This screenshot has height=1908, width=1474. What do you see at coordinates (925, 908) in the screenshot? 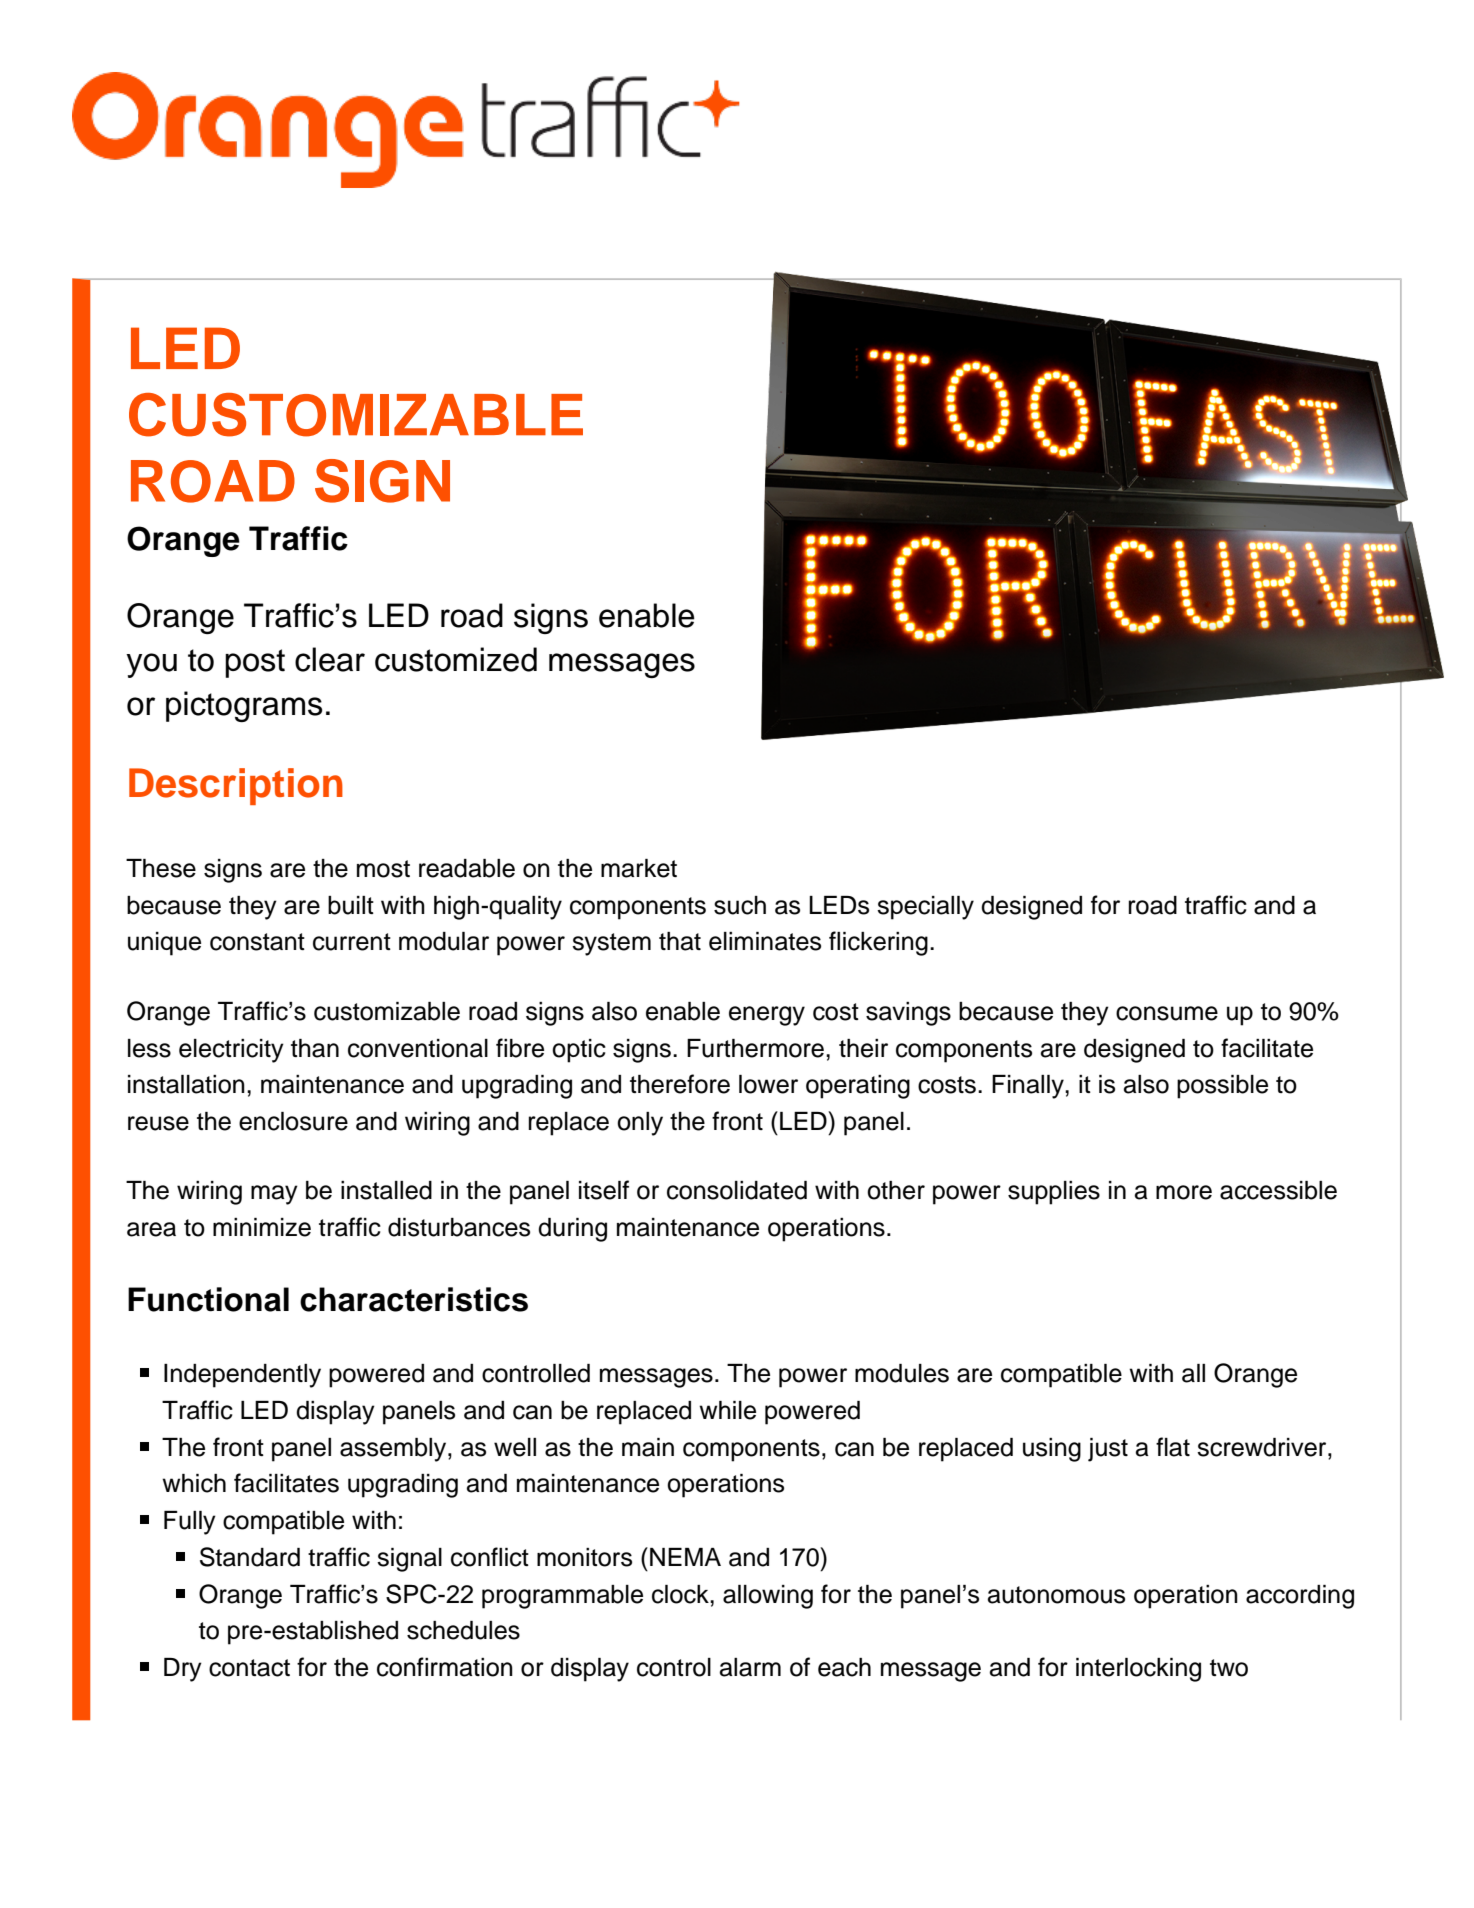
I see `specially` at bounding box center [925, 908].
